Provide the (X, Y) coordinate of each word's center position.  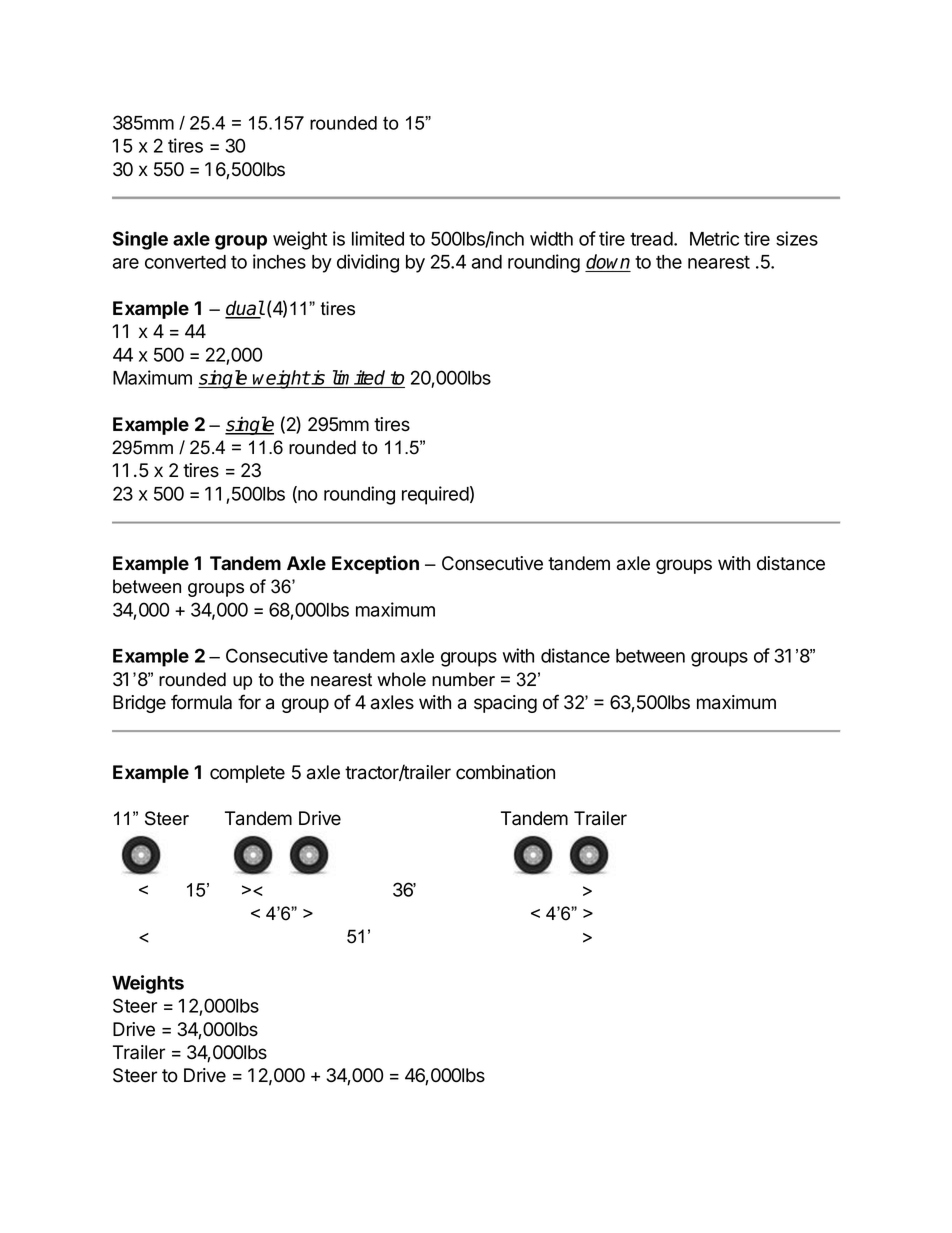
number (463, 679)
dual (245, 309)
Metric (714, 238)
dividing (368, 263)
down (608, 263)
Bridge (139, 704)
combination (505, 772)
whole (401, 679)
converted (185, 262)
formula (201, 702)
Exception (375, 564)
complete (247, 774)
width (551, 238)
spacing (505, 704)
